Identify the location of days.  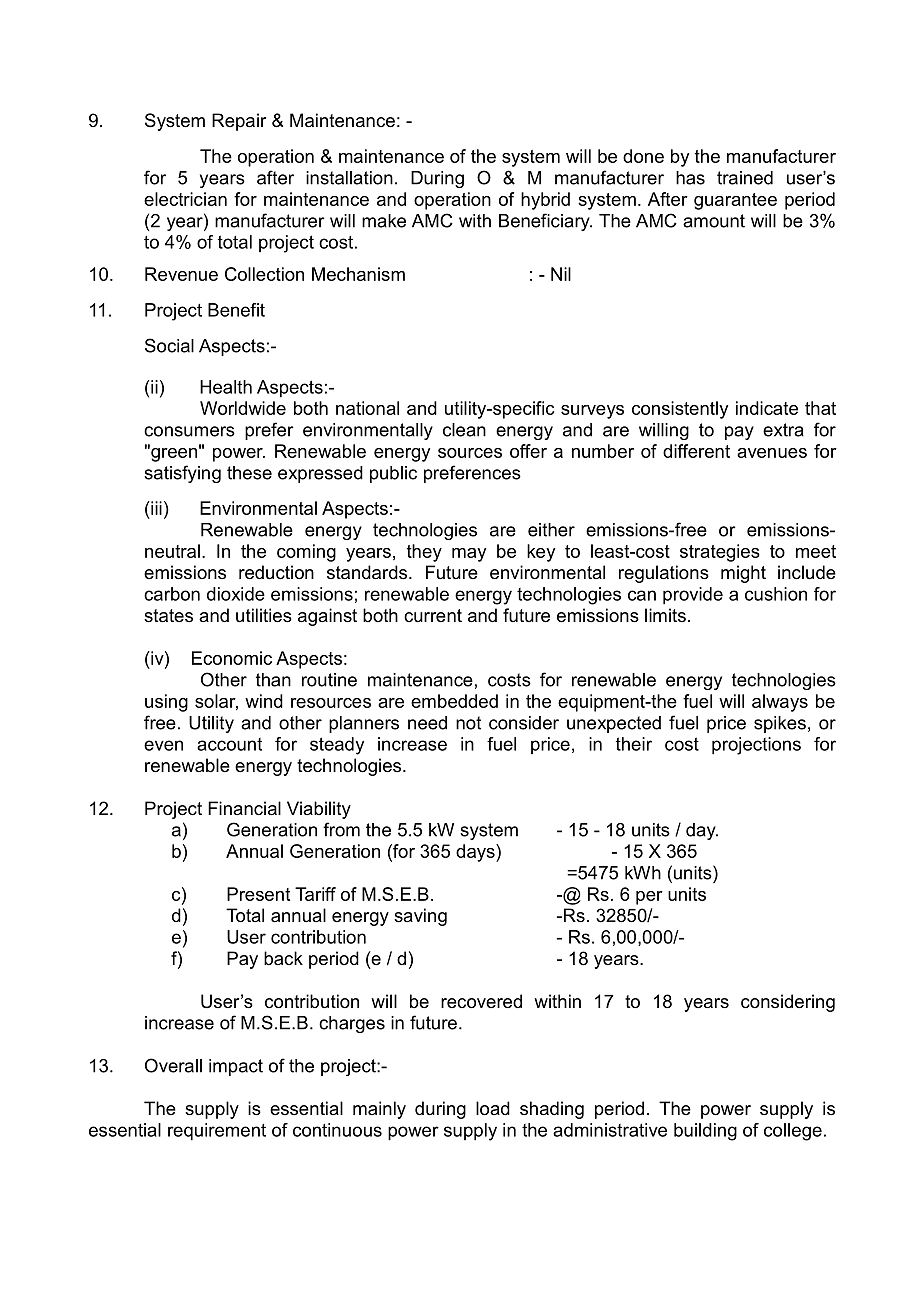
(476, 853).
